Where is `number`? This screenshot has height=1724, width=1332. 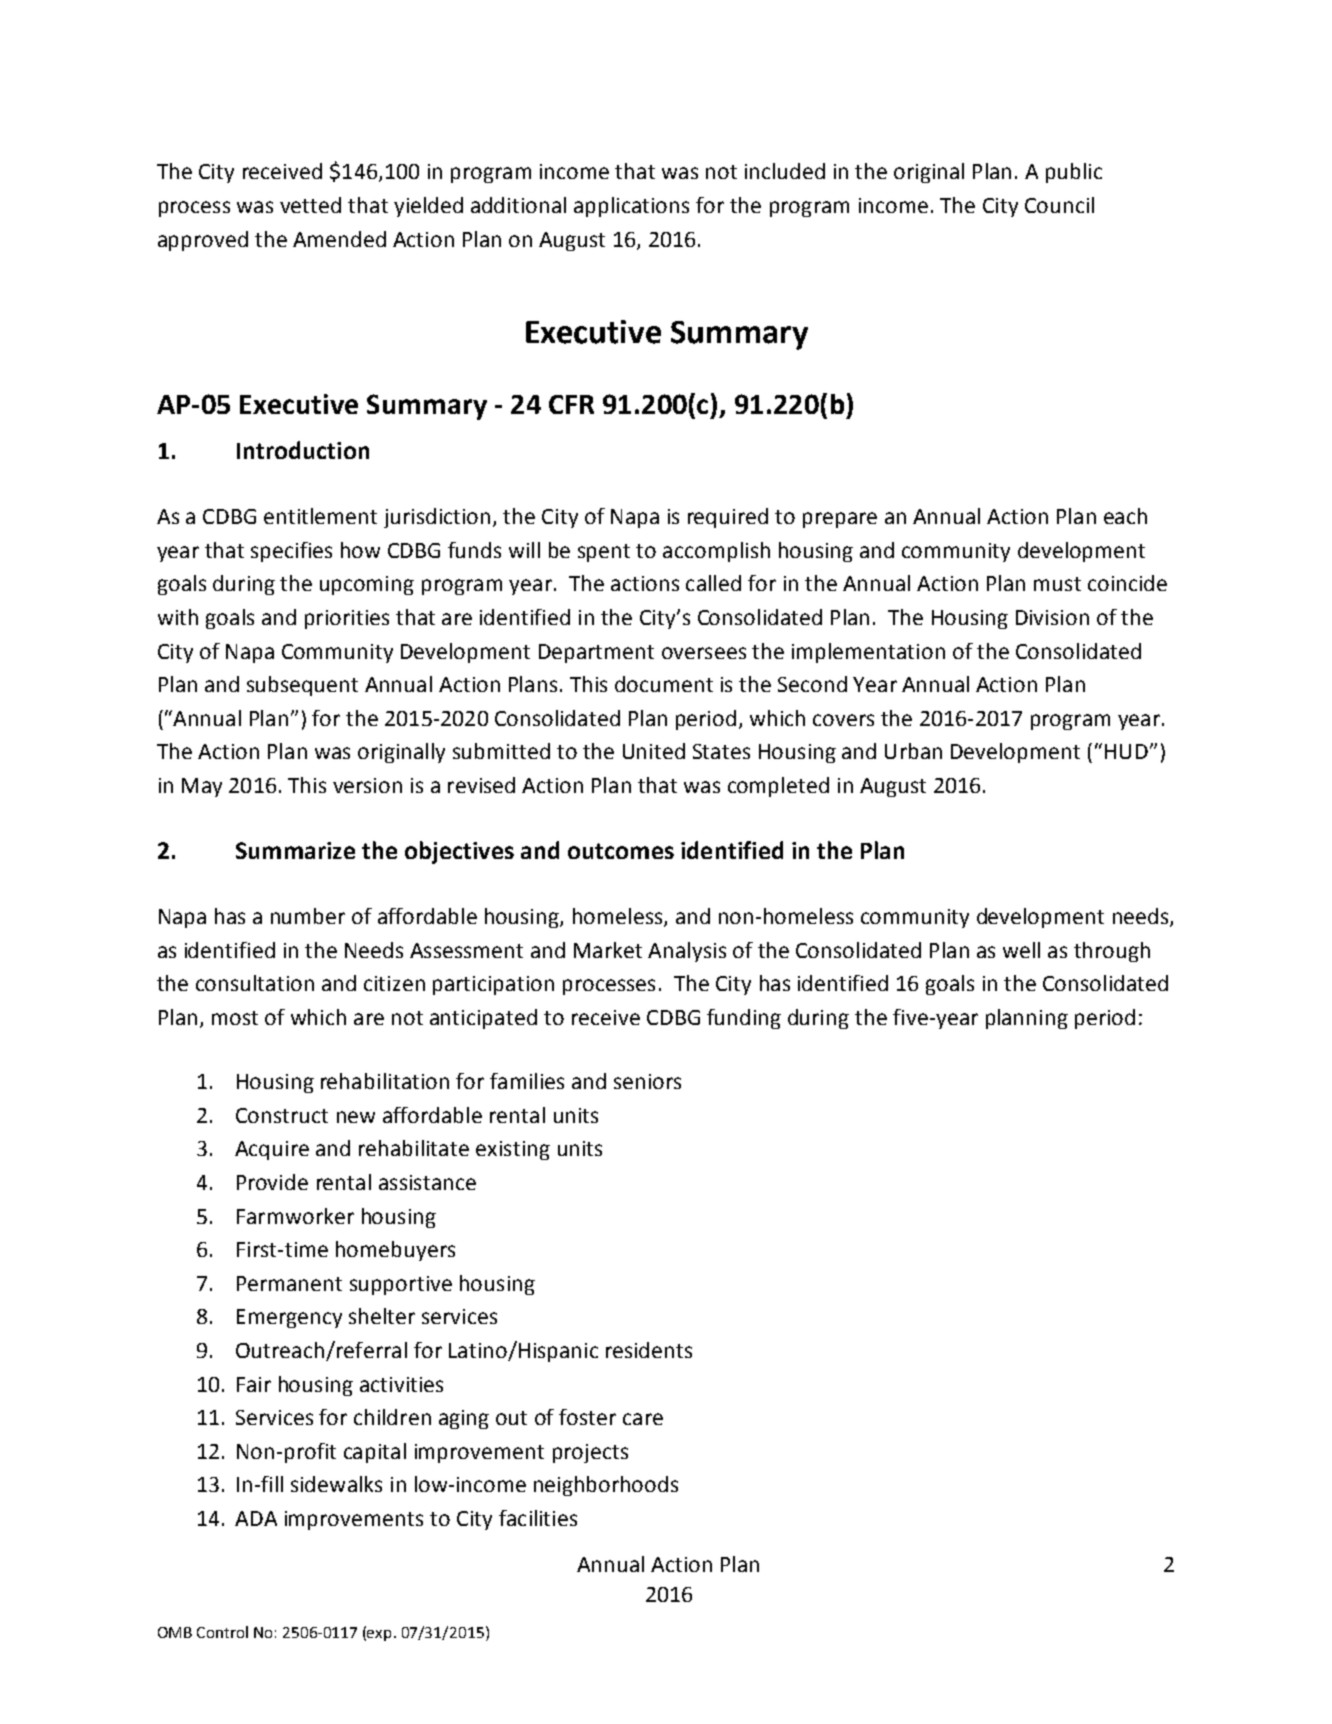 number is located at coordinates (308, 916).
